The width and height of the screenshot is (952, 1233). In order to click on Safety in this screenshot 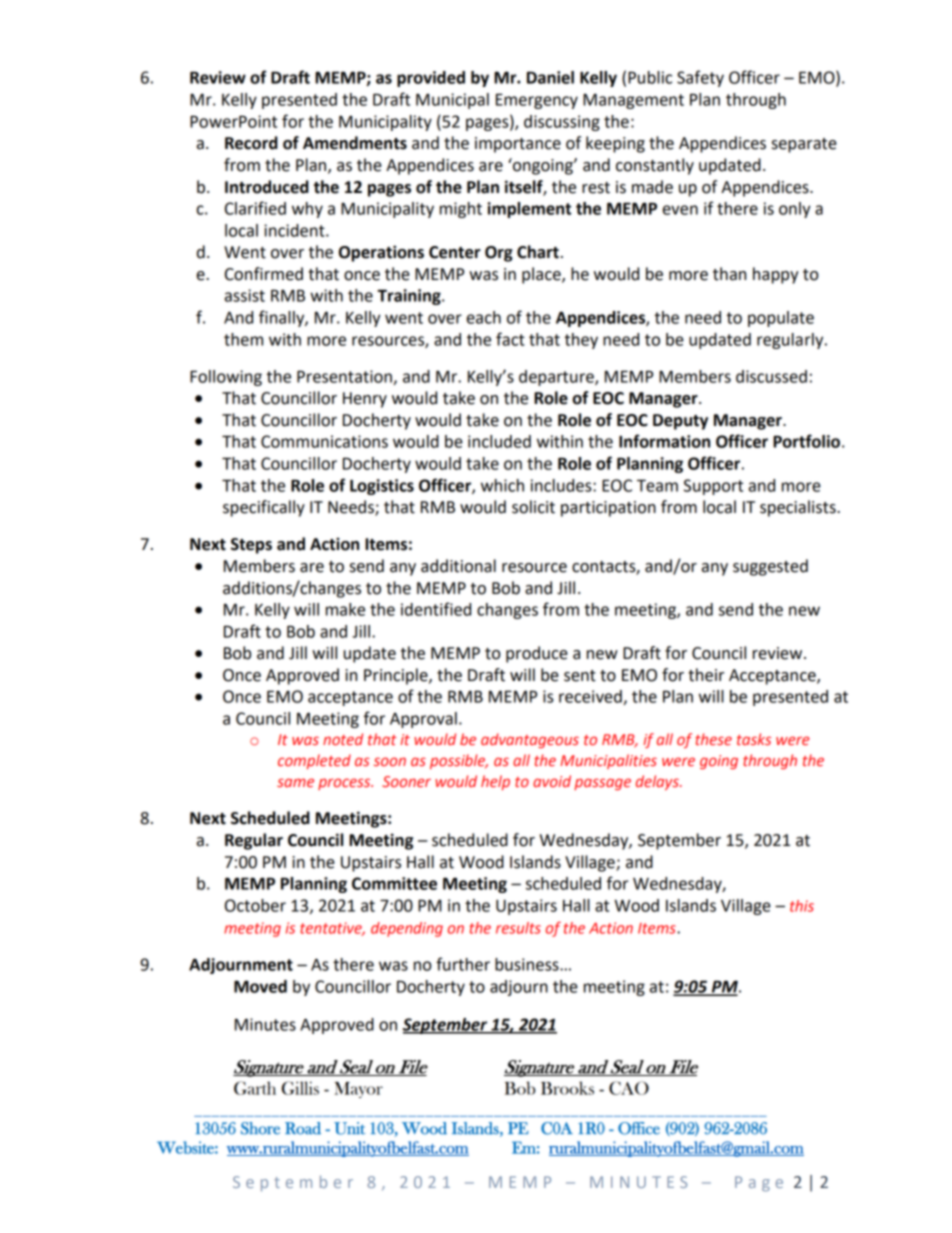, I will do `click(700, 78)`.
